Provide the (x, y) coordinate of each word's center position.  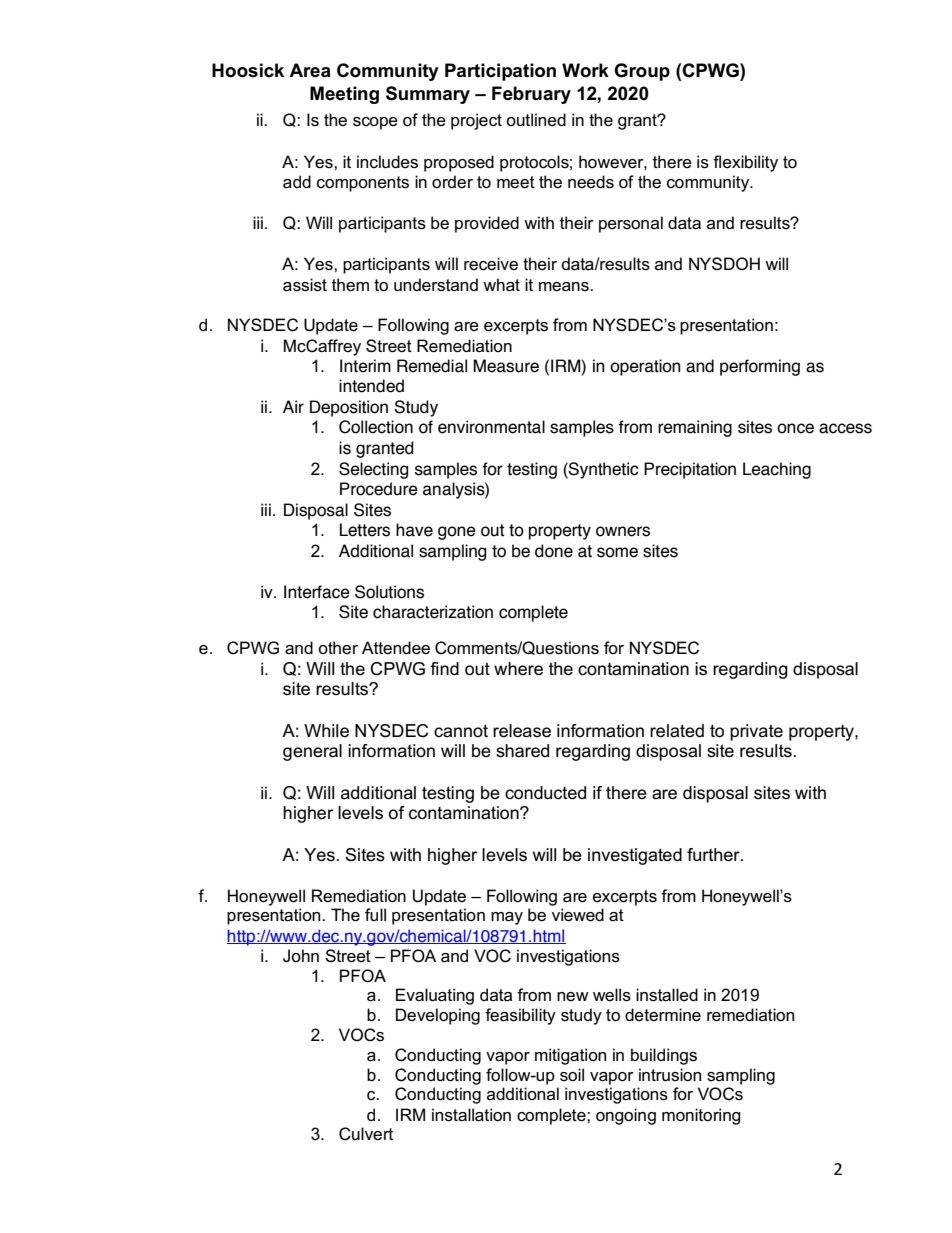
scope (375, 123)
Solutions (389, 592)
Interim (365, 366)
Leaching (777, 470)
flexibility (745, 163)
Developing (438, 1016)
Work (585, 70)
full (375, 914)
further (714, 855)
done (554, 551)
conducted (545, 793)
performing (760, 367)
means (565, 287)
